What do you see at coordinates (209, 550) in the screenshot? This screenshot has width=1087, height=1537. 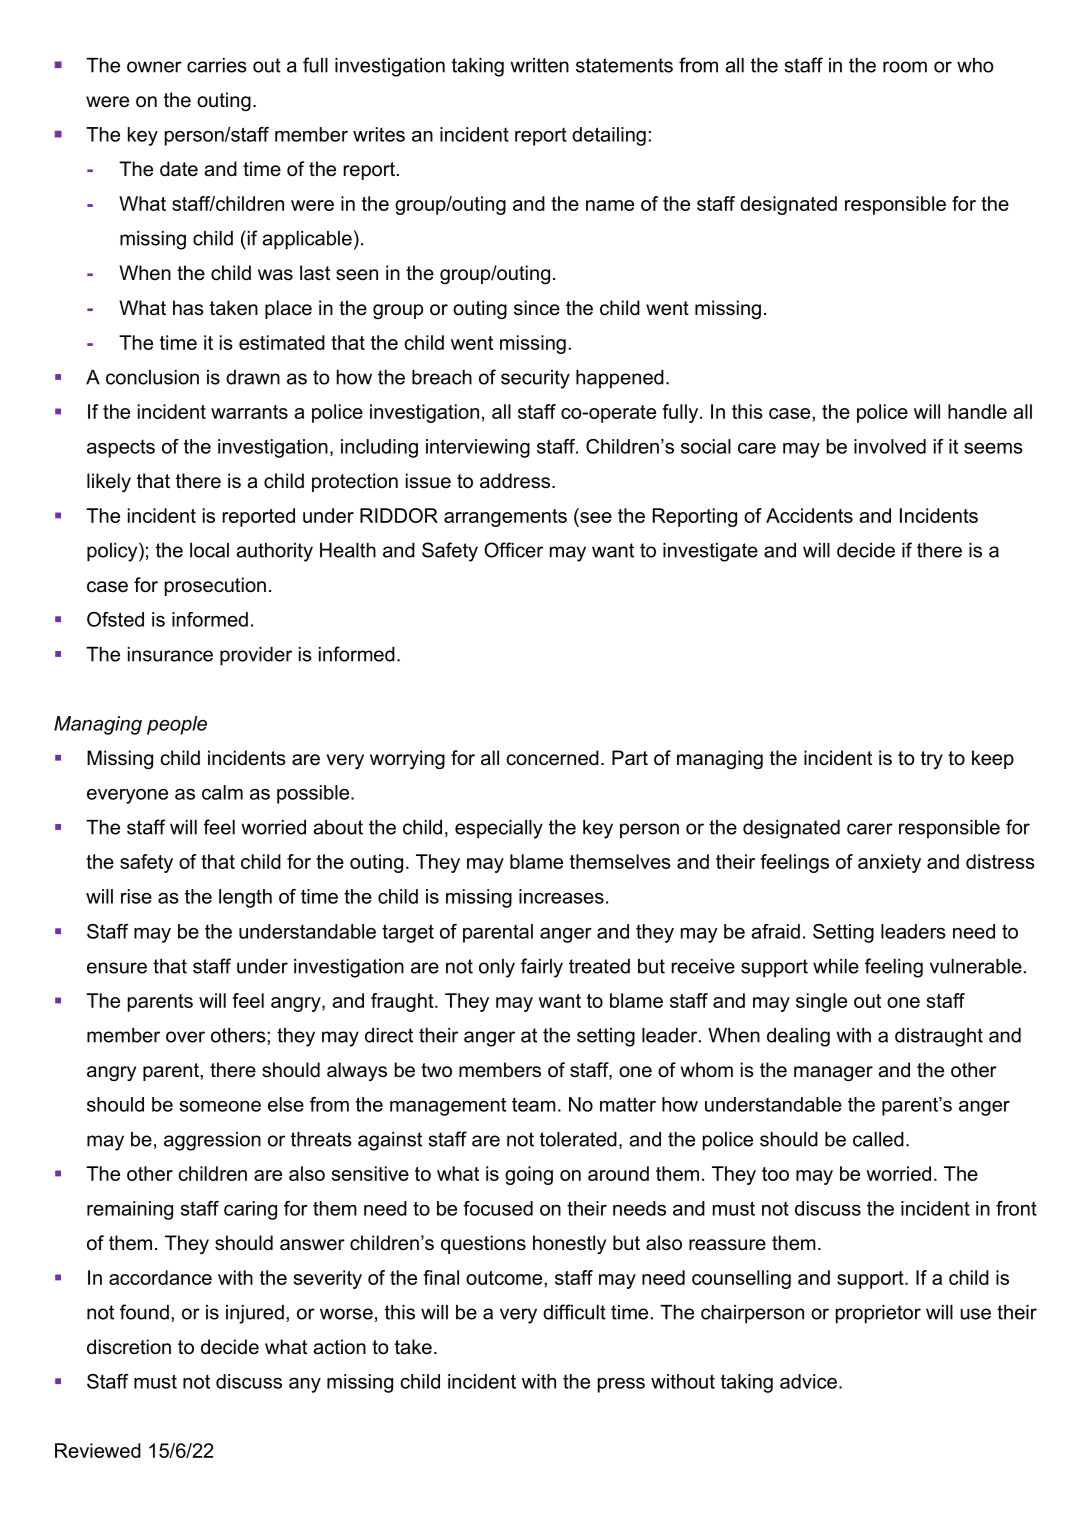 I see `local` at bounding box center [209, 550].
